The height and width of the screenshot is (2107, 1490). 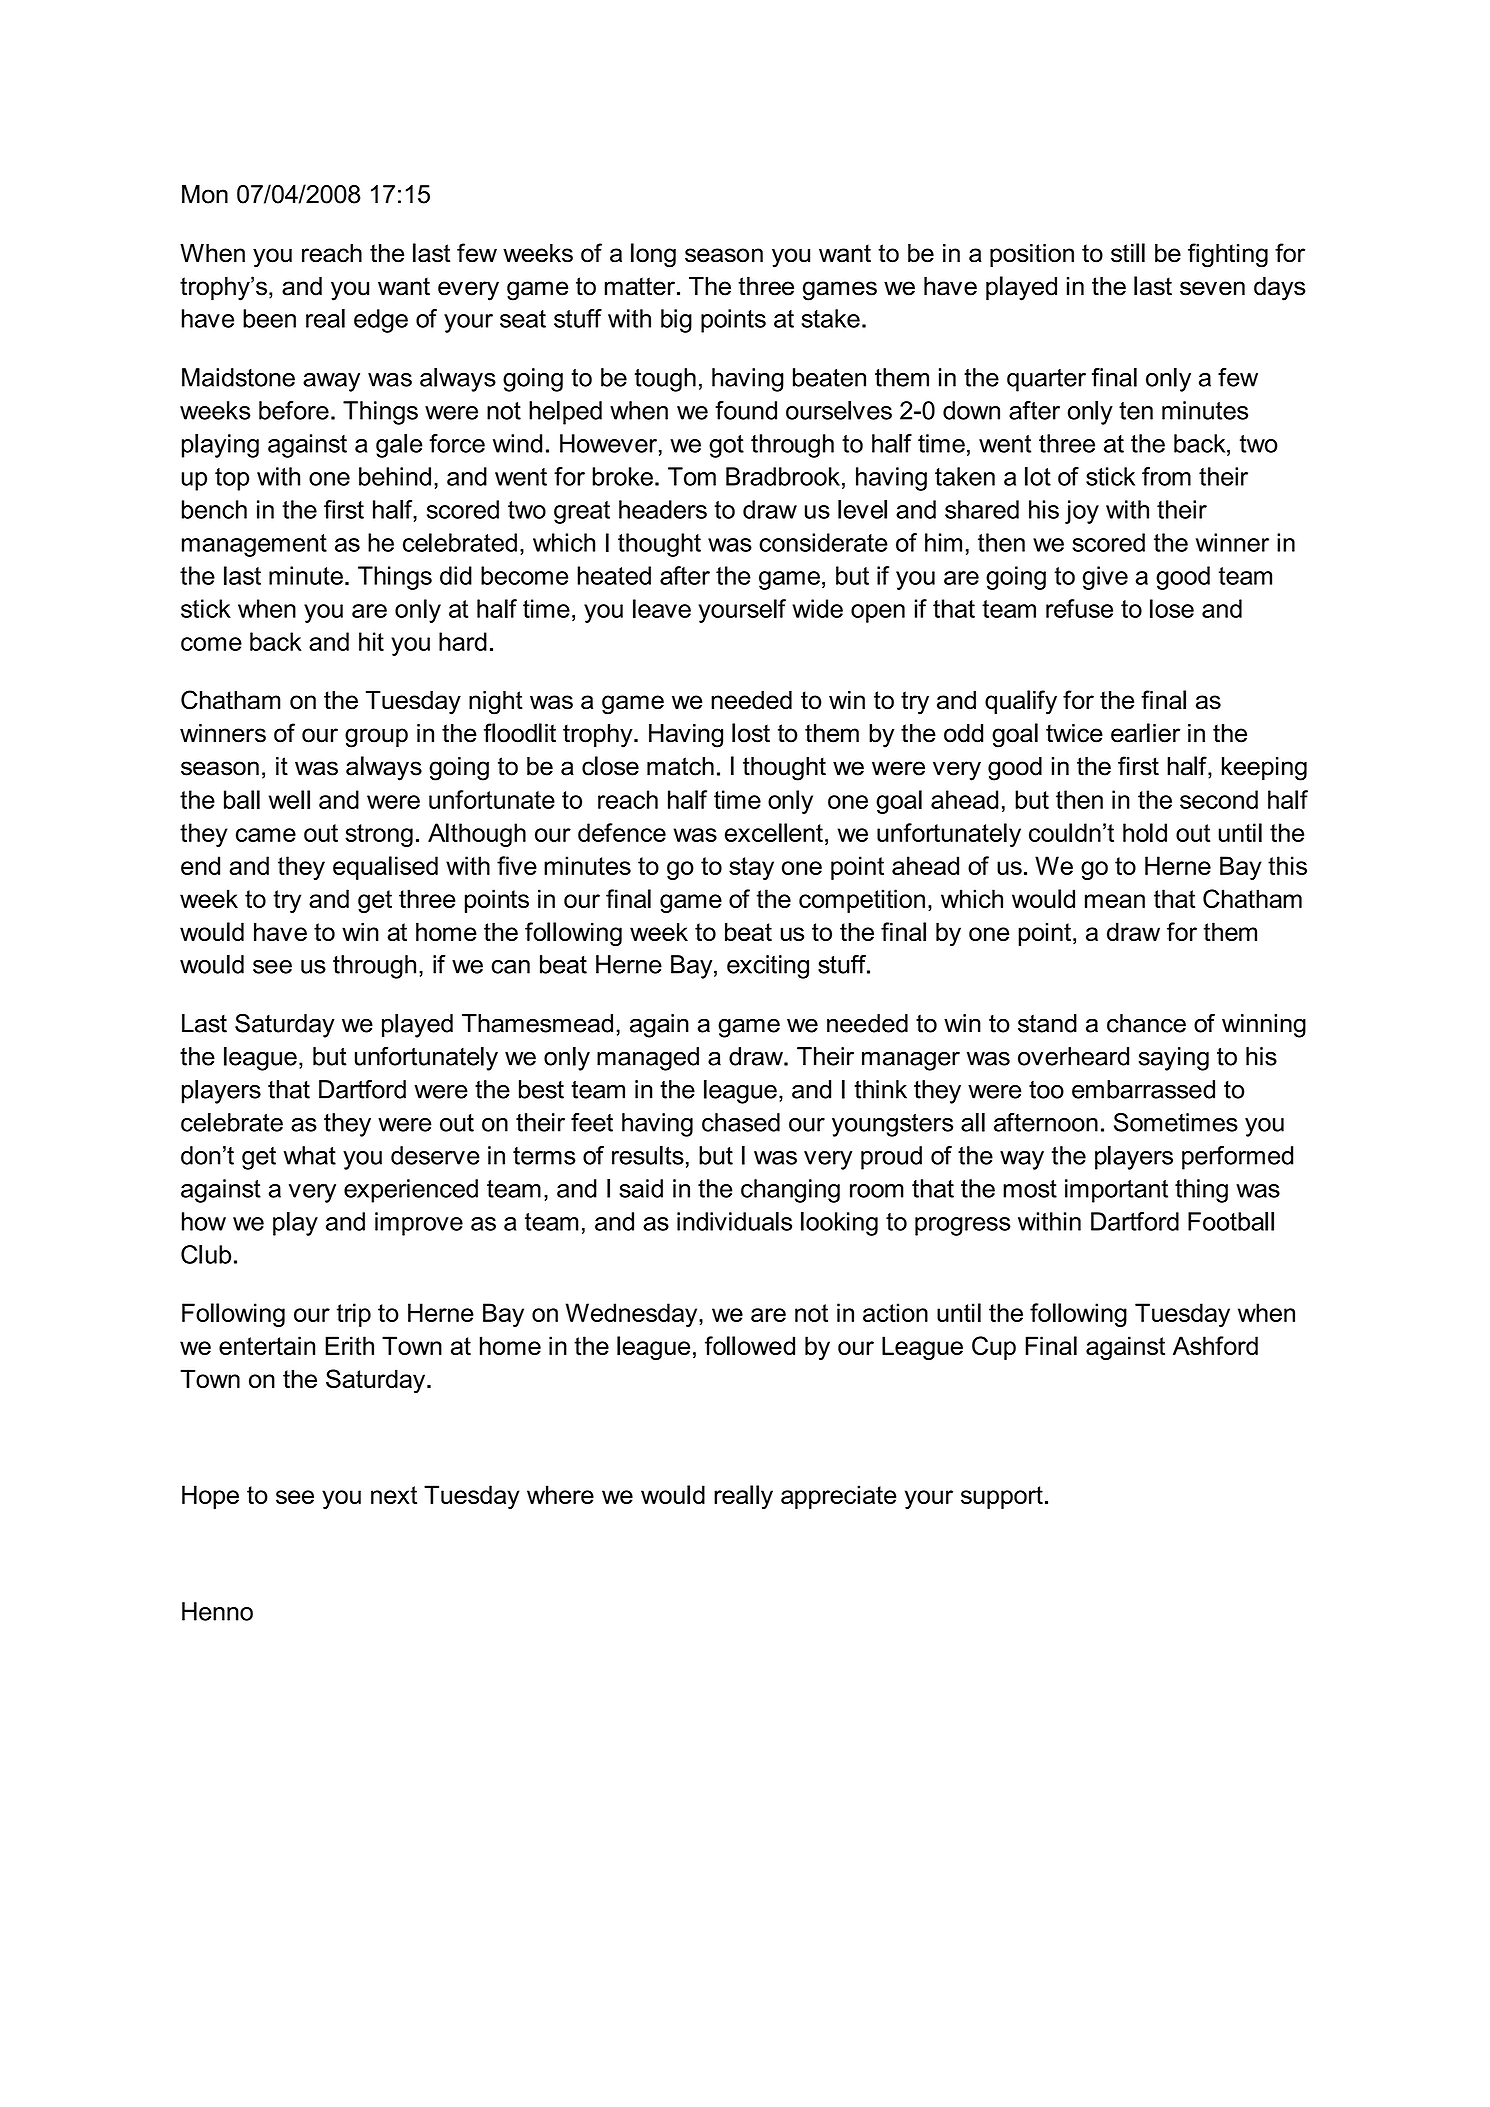 What do you see at coordinates (774, 832) in the screenshot?
I see `excellent` at bounding box center [774, 832].
